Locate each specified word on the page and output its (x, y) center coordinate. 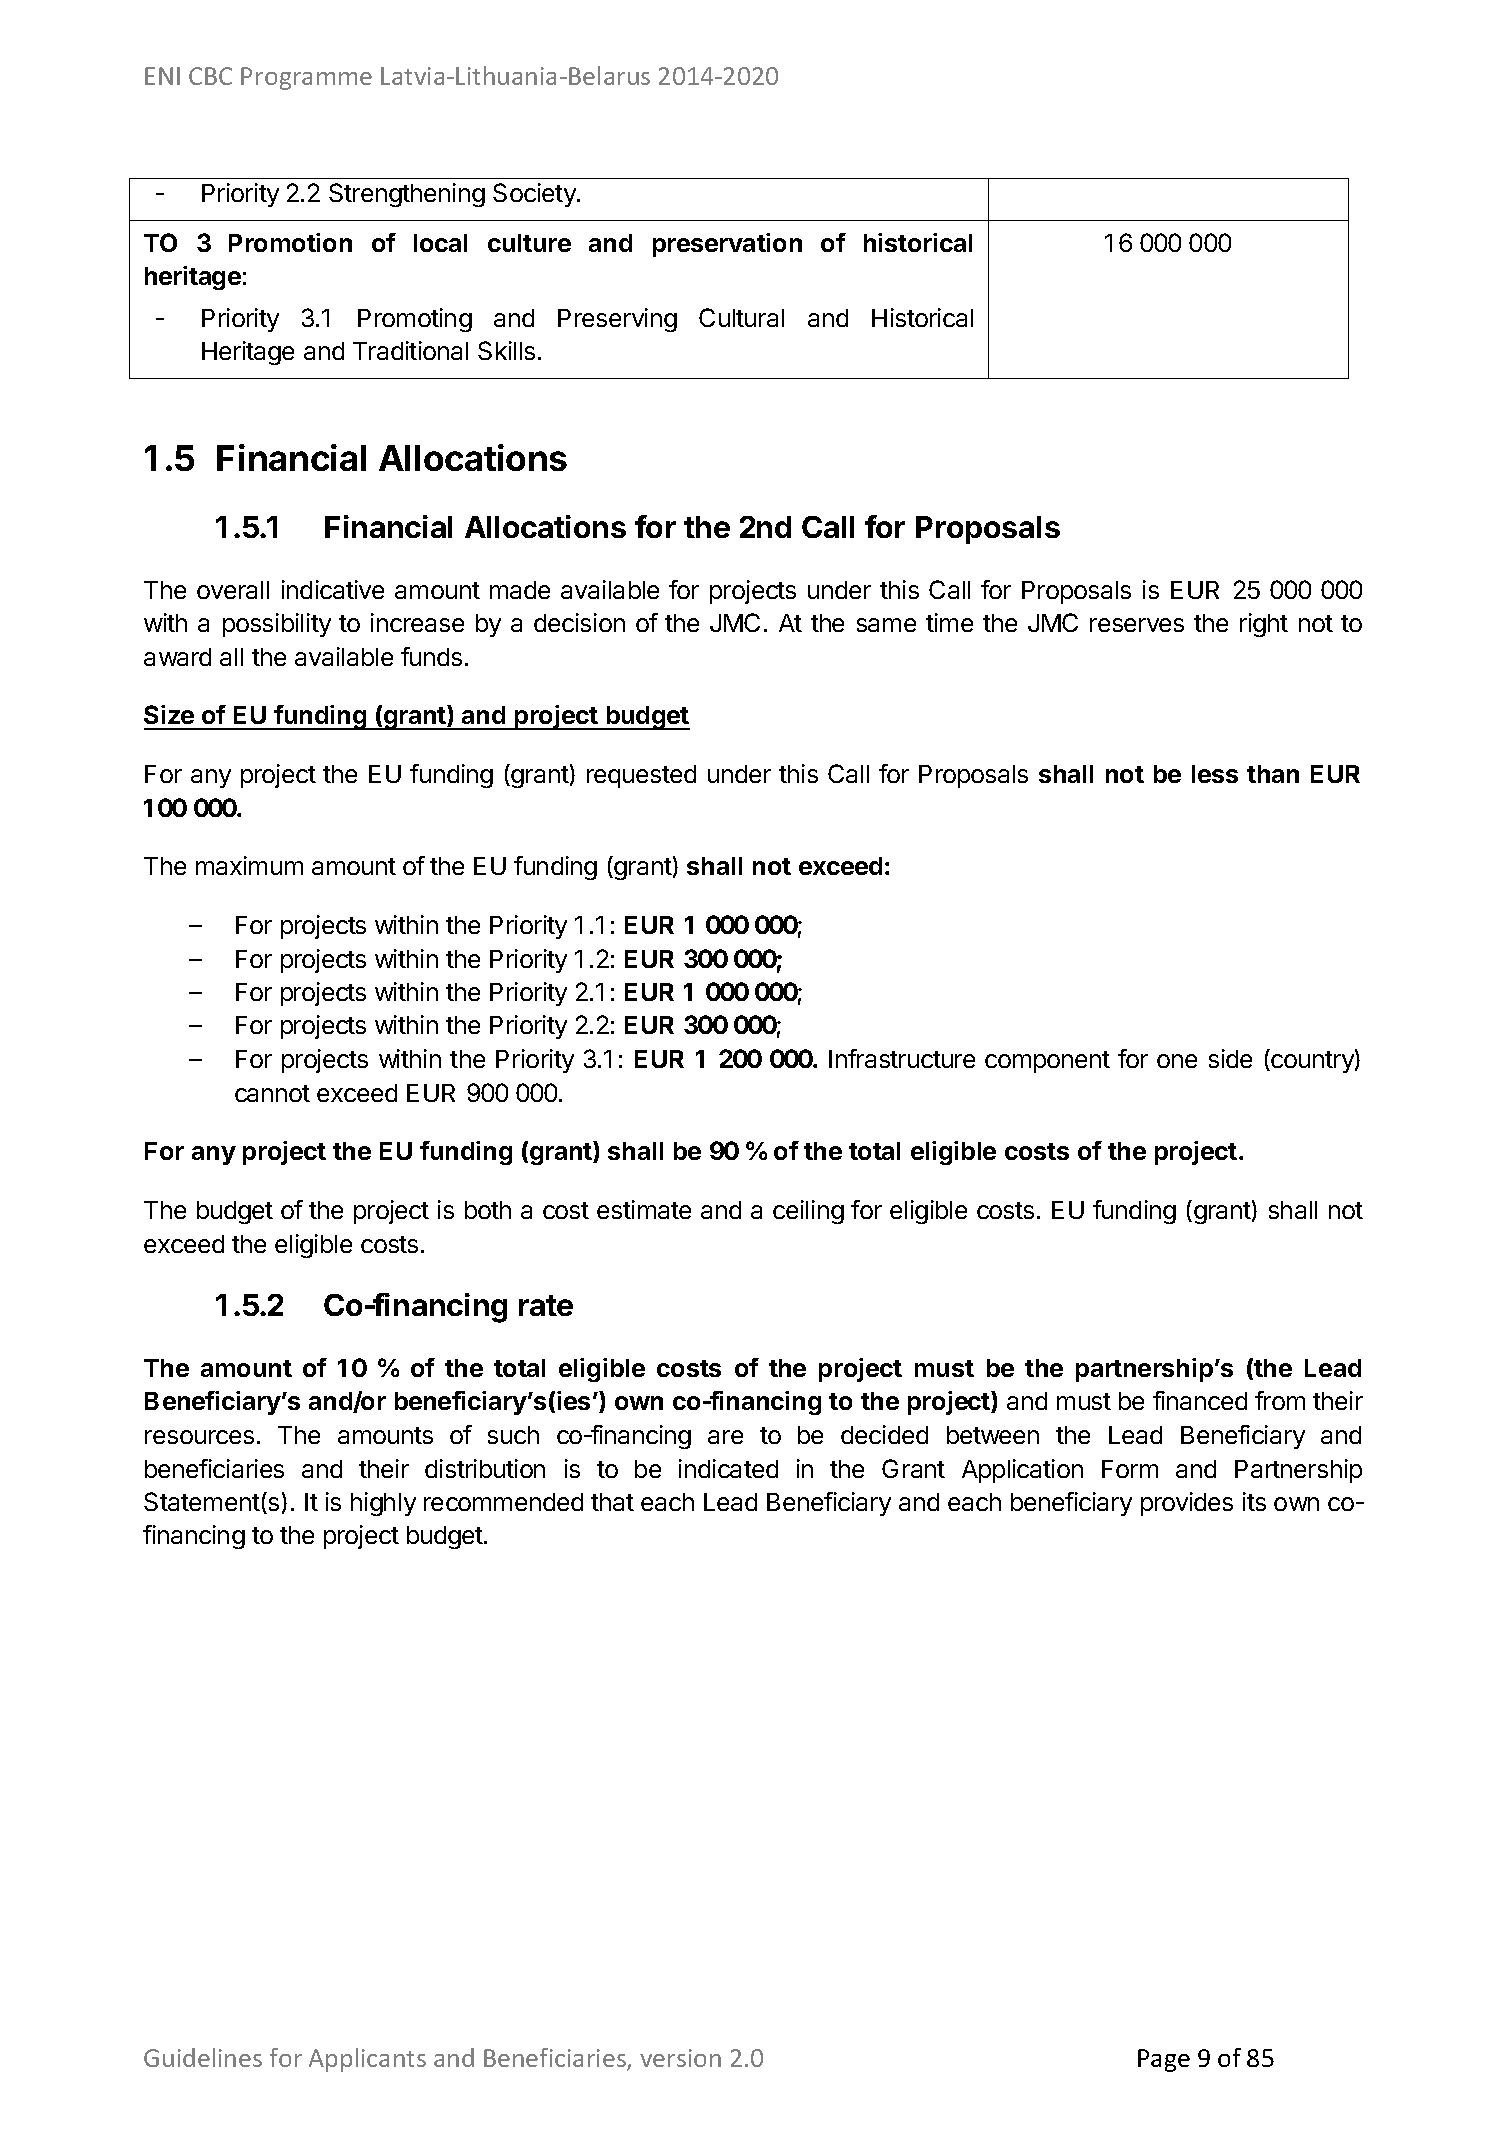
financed (1200, 1400)
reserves (1137, 625)
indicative (333, 589)
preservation (727, 245)
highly (383, 1504)
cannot (272, 1093)
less (1215, 774)
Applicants (367, 2060)
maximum (249, 865)
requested (641, 776)
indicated (728, 1468)
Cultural (741, 317)
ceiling (808, 1212)
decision (579, 622)
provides (1187, 1504)
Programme (306, 78)
